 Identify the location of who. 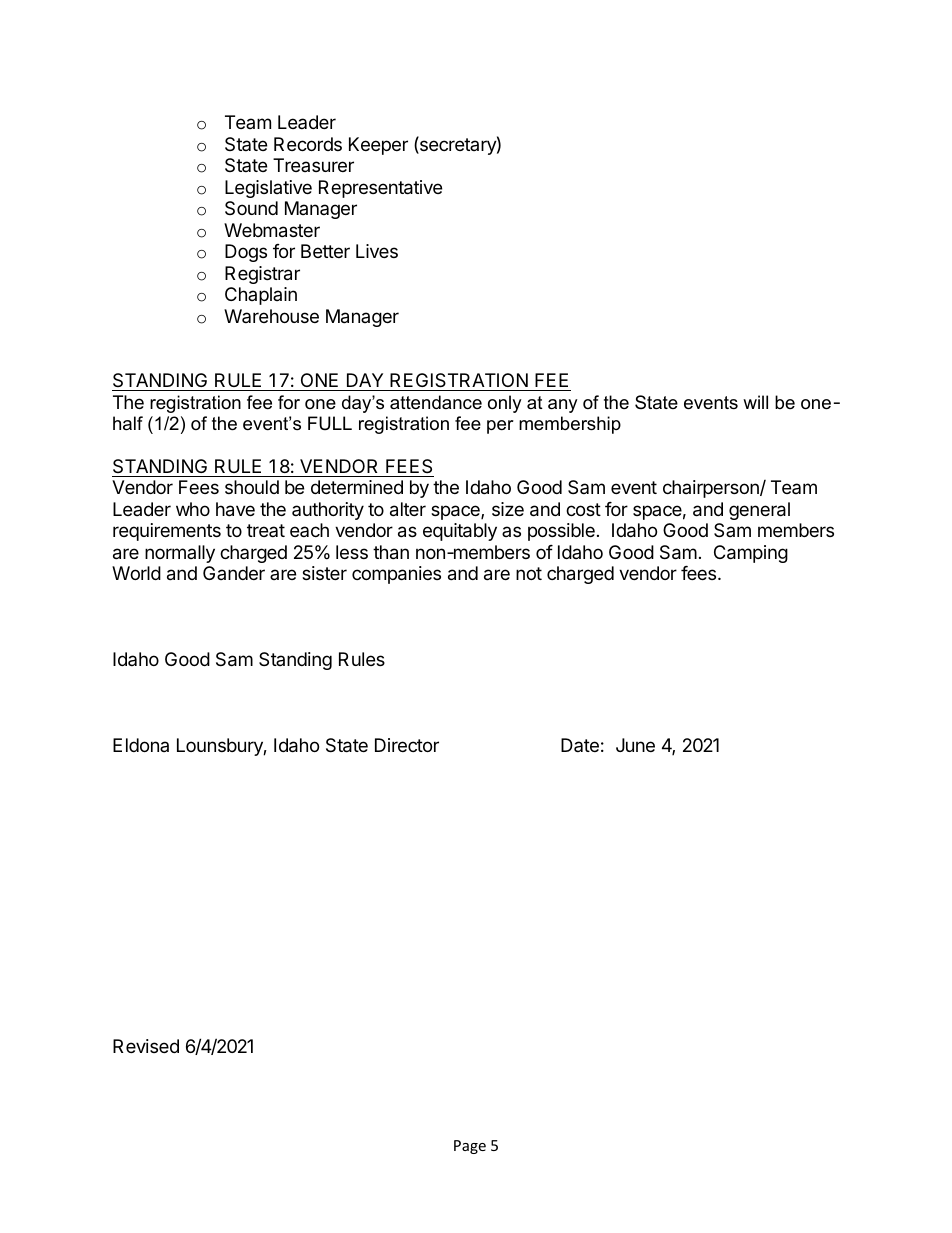
(193, 509).
